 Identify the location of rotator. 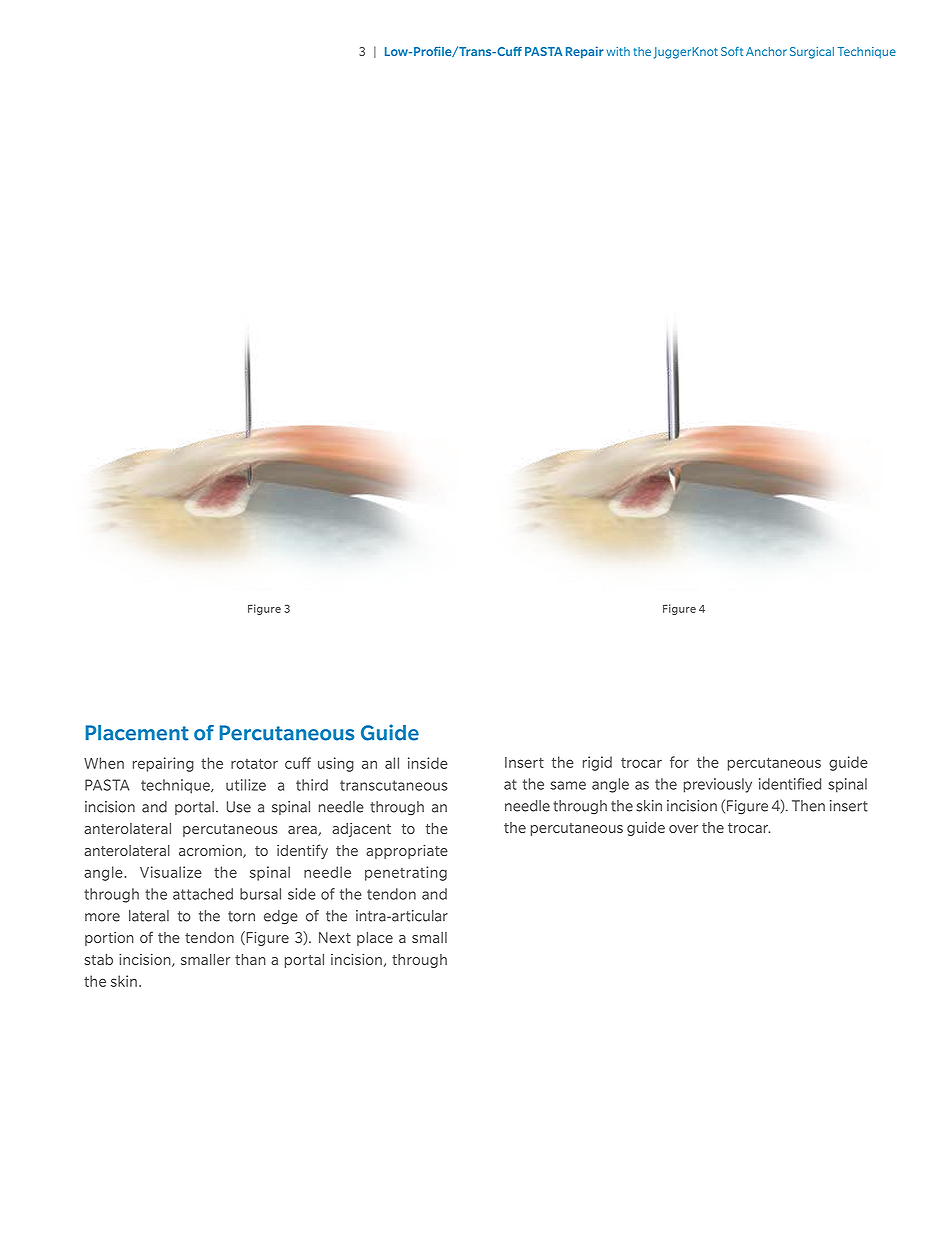
(254, 763).
